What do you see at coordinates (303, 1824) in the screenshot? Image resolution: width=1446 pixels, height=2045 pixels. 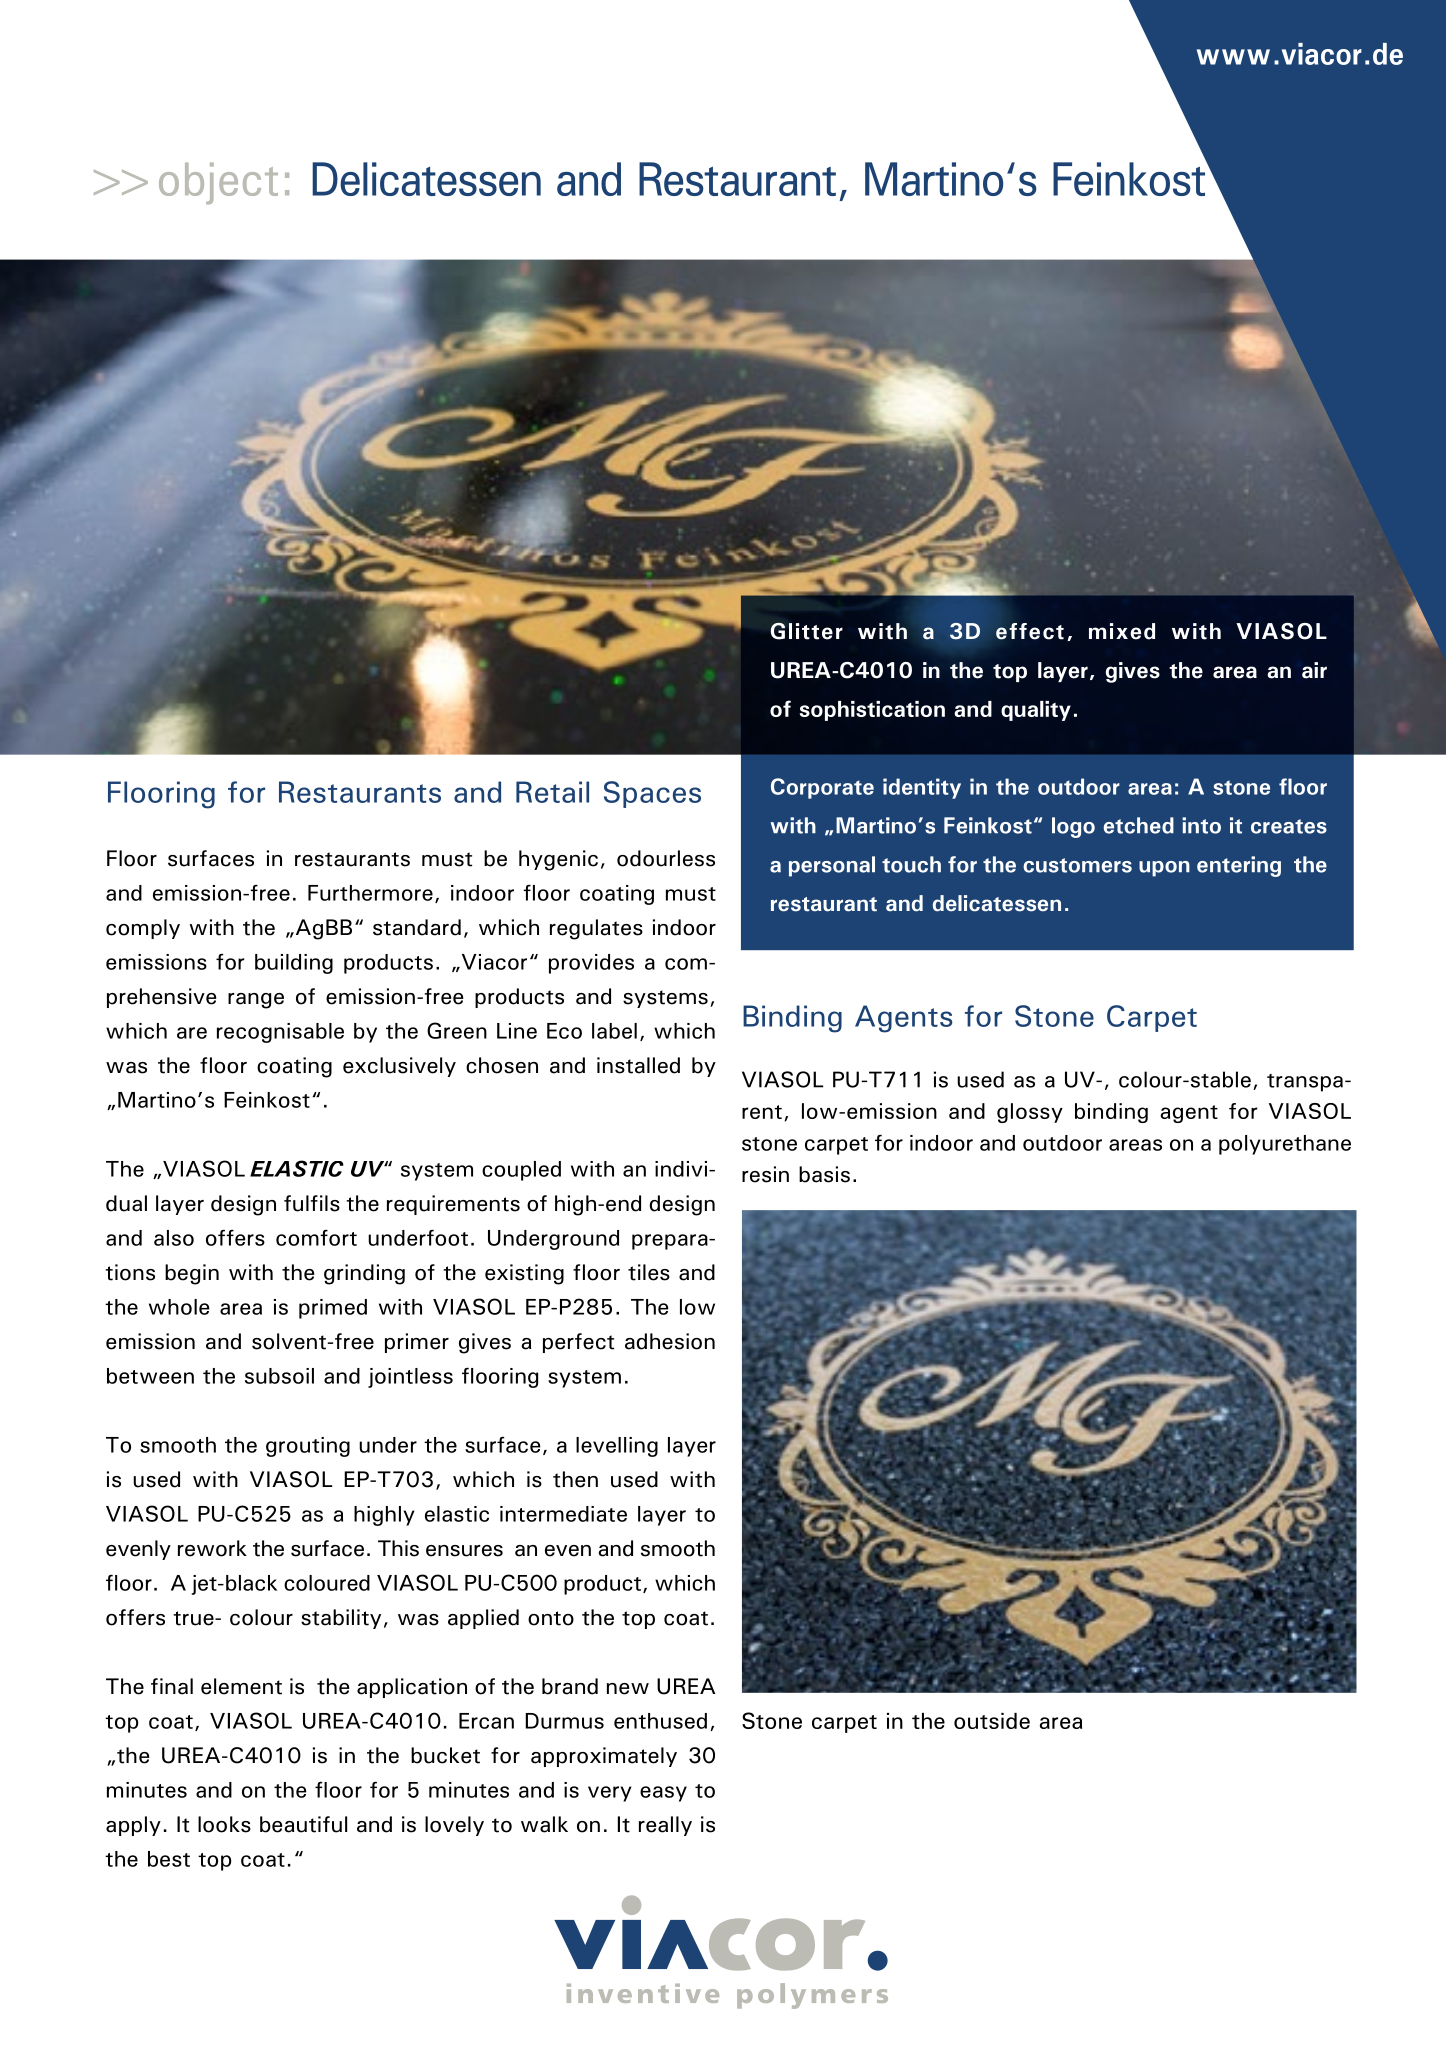 I see `beautiful` at bounding box center [303, 1824].
